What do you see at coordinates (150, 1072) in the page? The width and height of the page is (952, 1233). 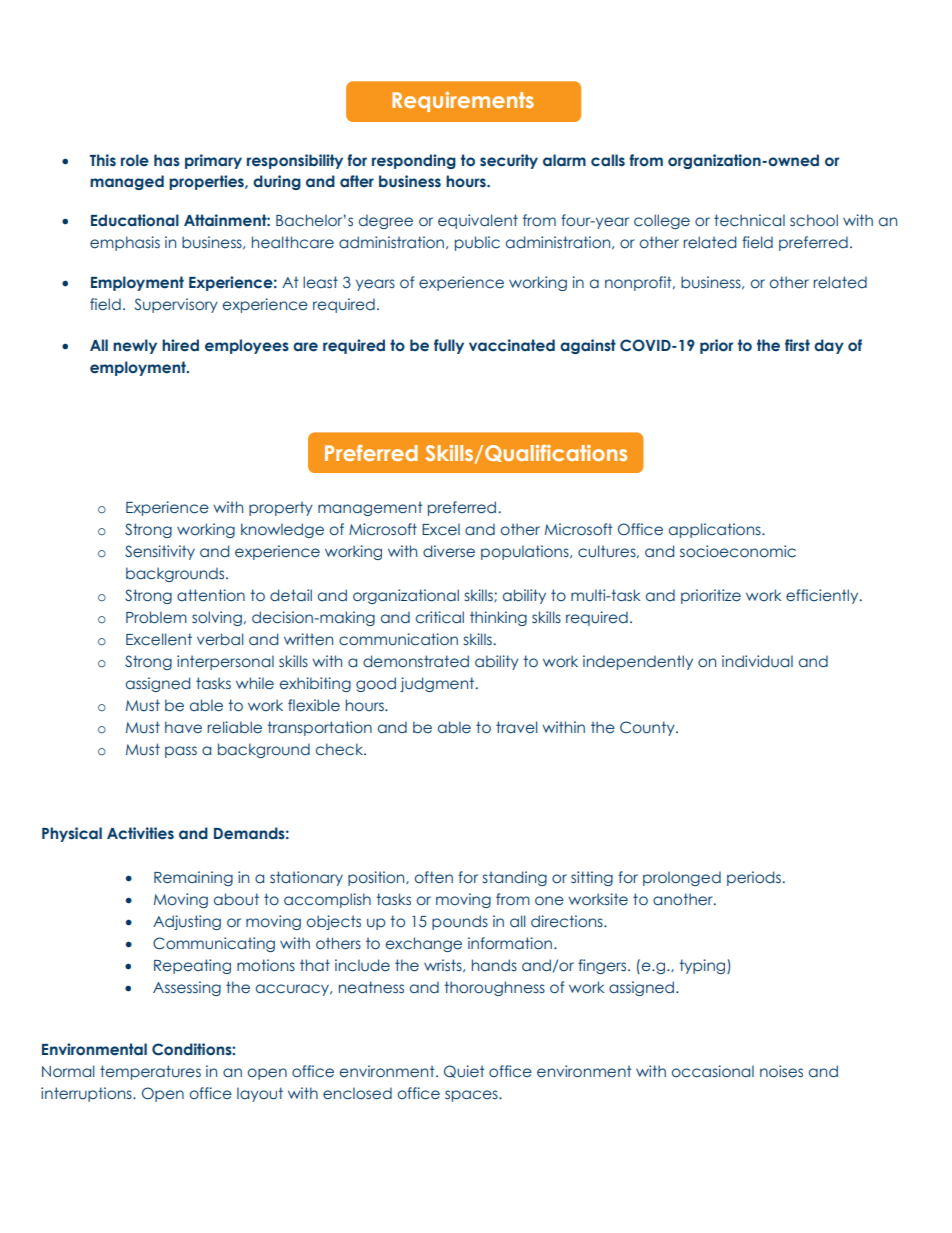 I see `temperatures` at bounding box center [150, 1072].
